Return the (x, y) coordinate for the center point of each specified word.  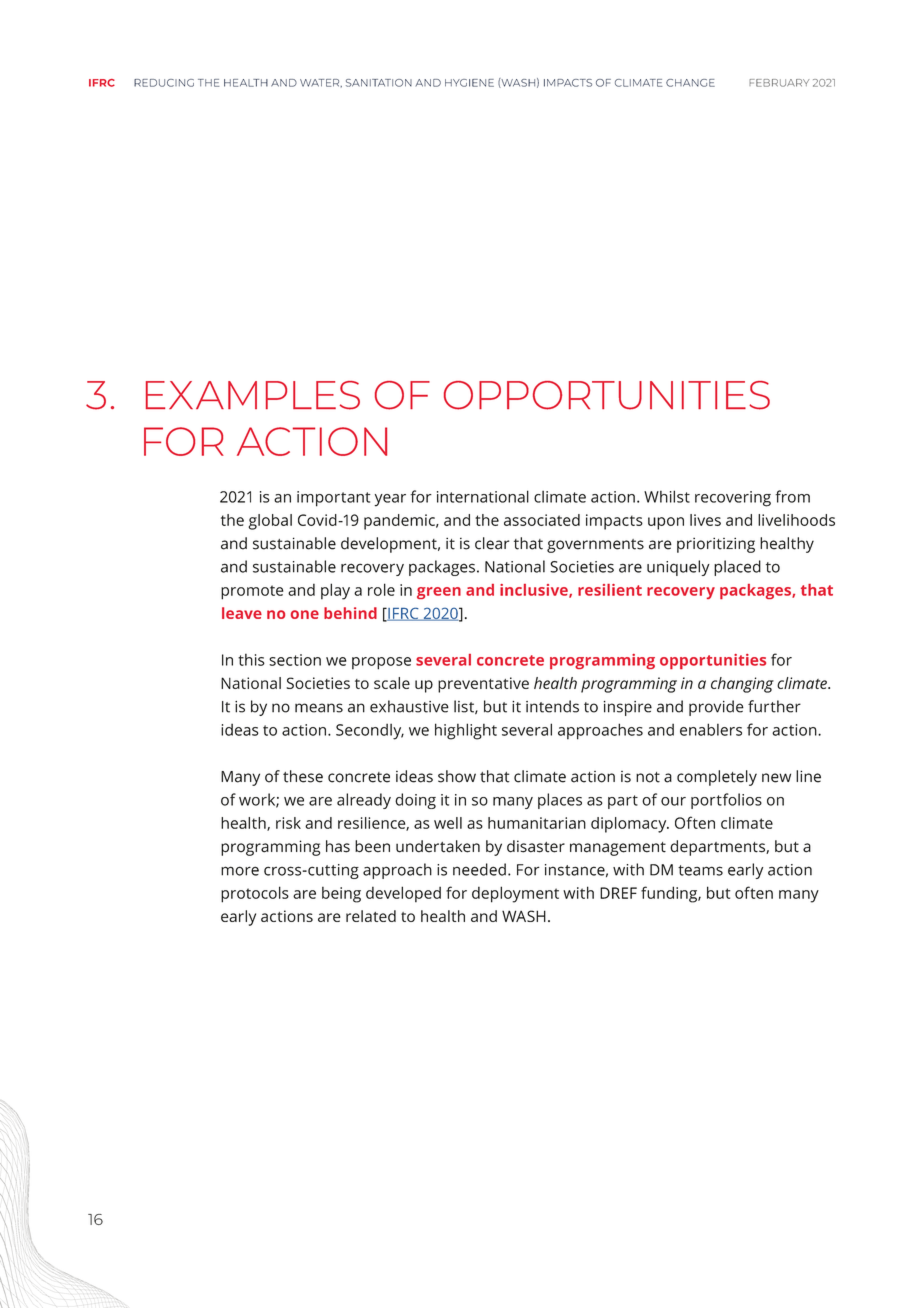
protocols (255, 894)
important (334, 499)
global (270, 522)
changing (742, 685)
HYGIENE (469, 83)
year (390, 500)
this (251, 660)
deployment (515, 894)
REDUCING (164, 83)
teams (700, 870)
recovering (733, 499)
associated (542, 520)
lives (705, 520)
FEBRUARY (779, 83)
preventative (483, 685)
